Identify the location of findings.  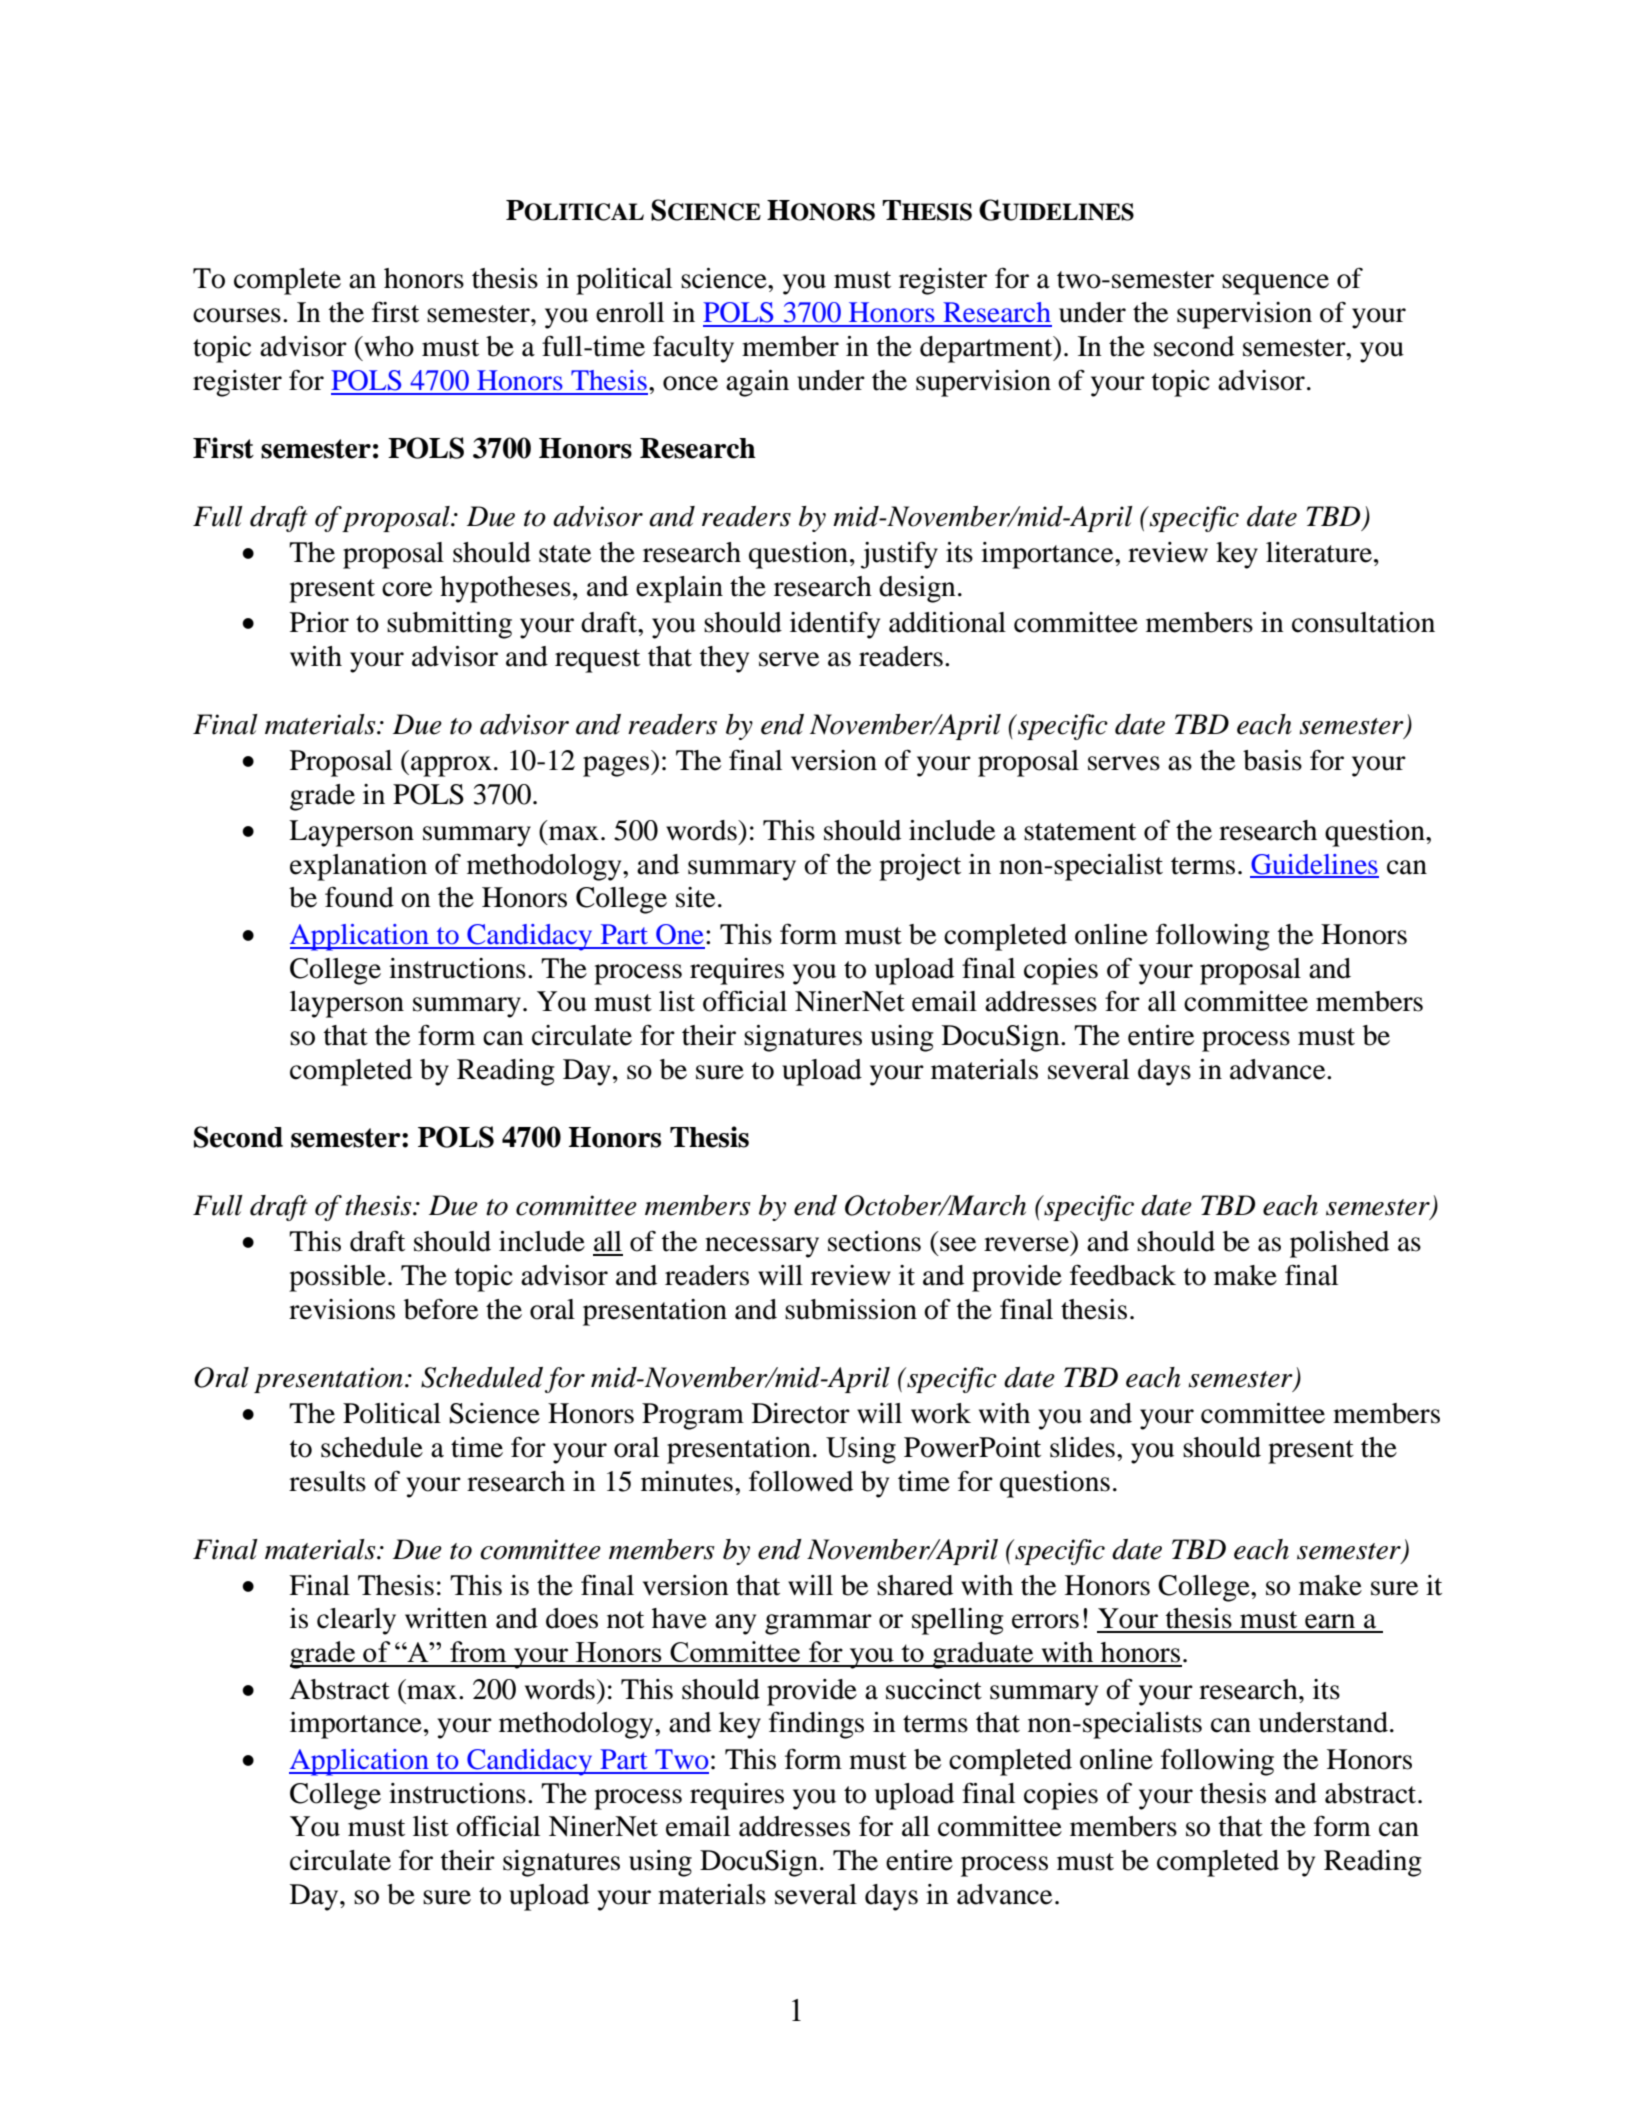
(816, 1725).
